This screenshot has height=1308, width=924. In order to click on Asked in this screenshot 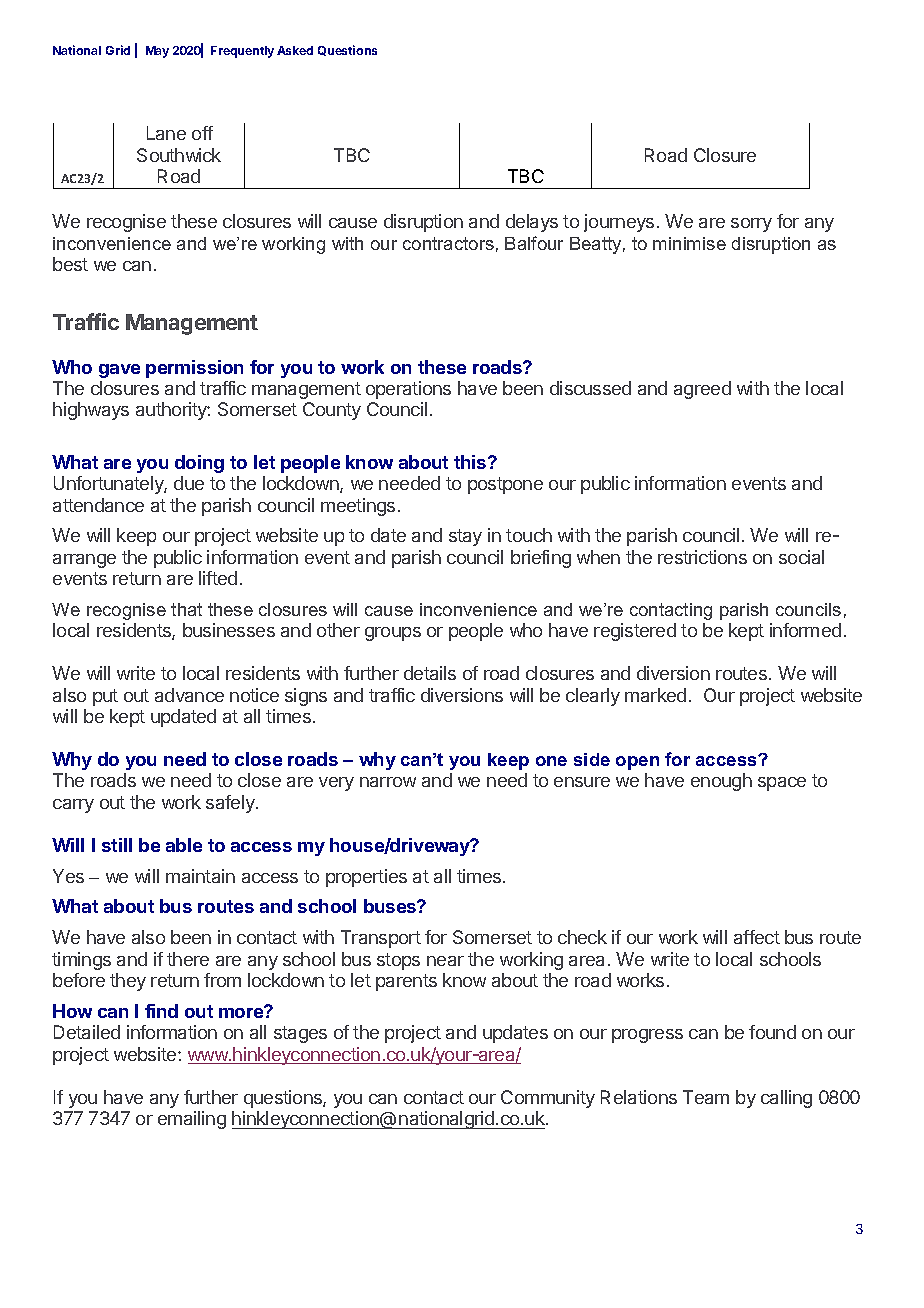, I will do `click(295, 50)`.
